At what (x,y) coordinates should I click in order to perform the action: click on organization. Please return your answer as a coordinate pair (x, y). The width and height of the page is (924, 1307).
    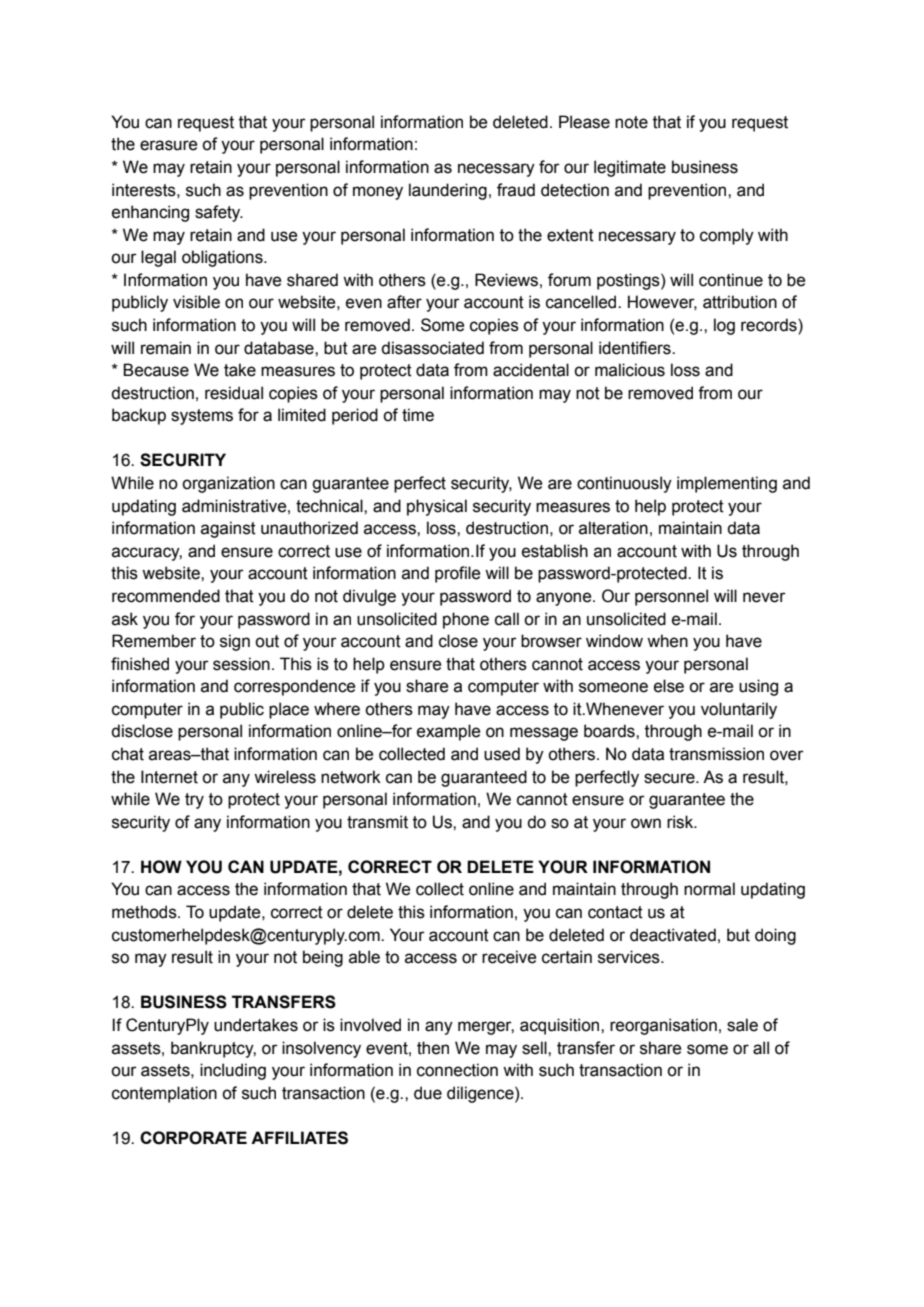
    Looking at the image, I should click on (228, 484).
